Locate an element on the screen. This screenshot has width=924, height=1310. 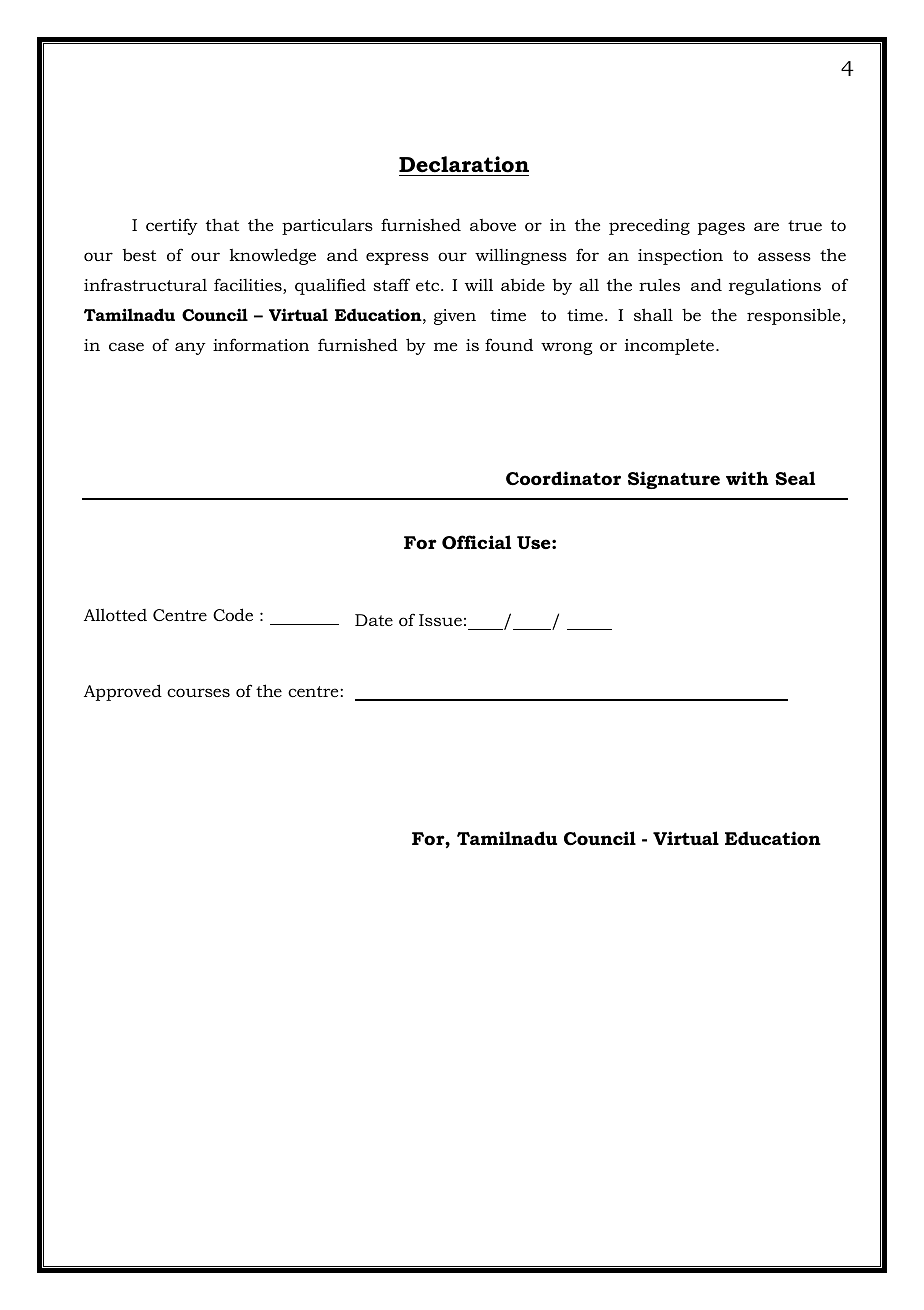
Coordinator is located at coordinates (563, 478).
